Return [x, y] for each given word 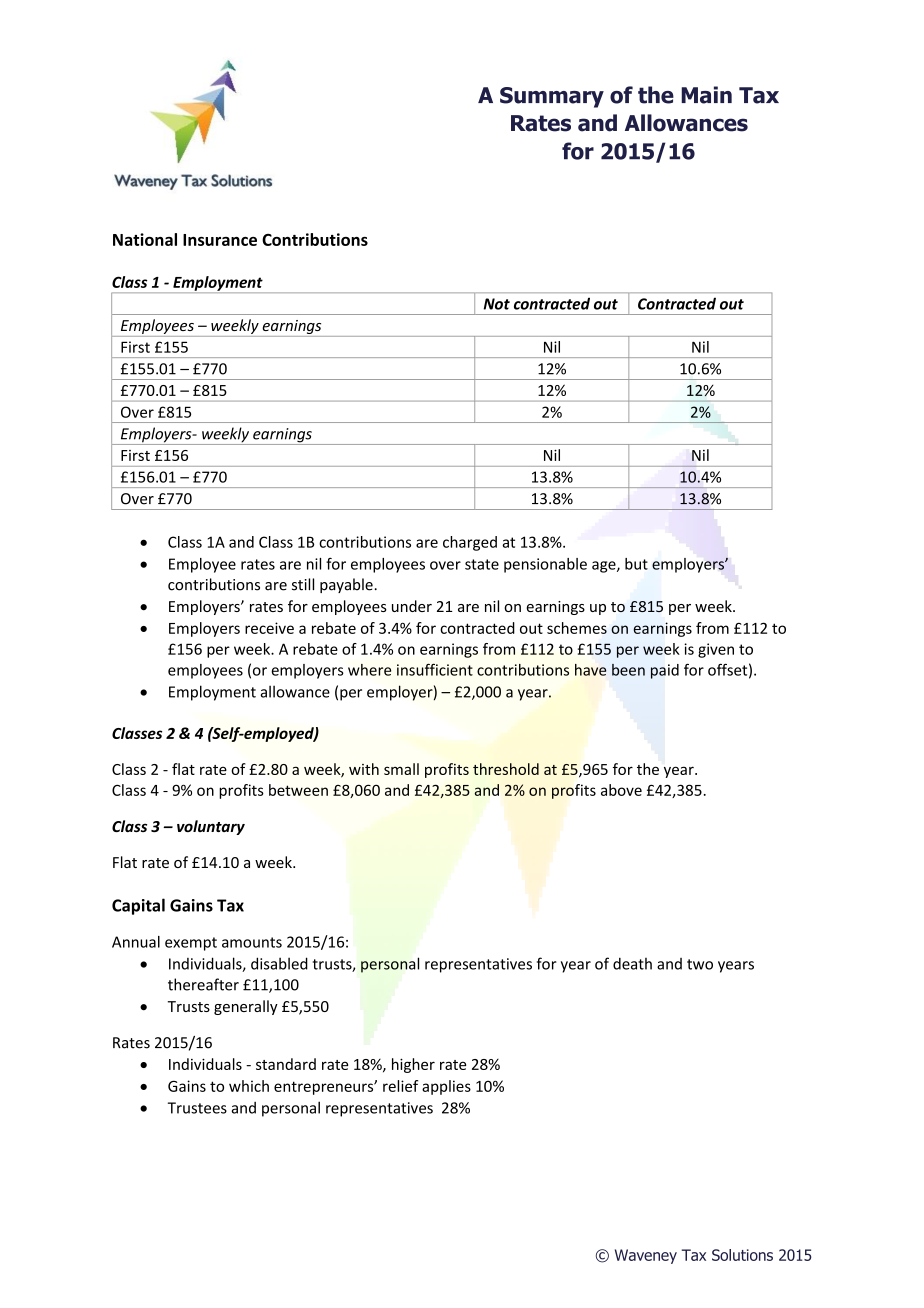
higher [413, 1065]
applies [446, 1087]
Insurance [220, 240]
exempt [191, 944]
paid [665, 671]
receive [269, 628]
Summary [552, 97]
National [145, 239]
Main [706, 95]
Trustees [197, 1108]
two [700, 964]
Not [497, 304]
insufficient [435, 669]
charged [470, 543]
